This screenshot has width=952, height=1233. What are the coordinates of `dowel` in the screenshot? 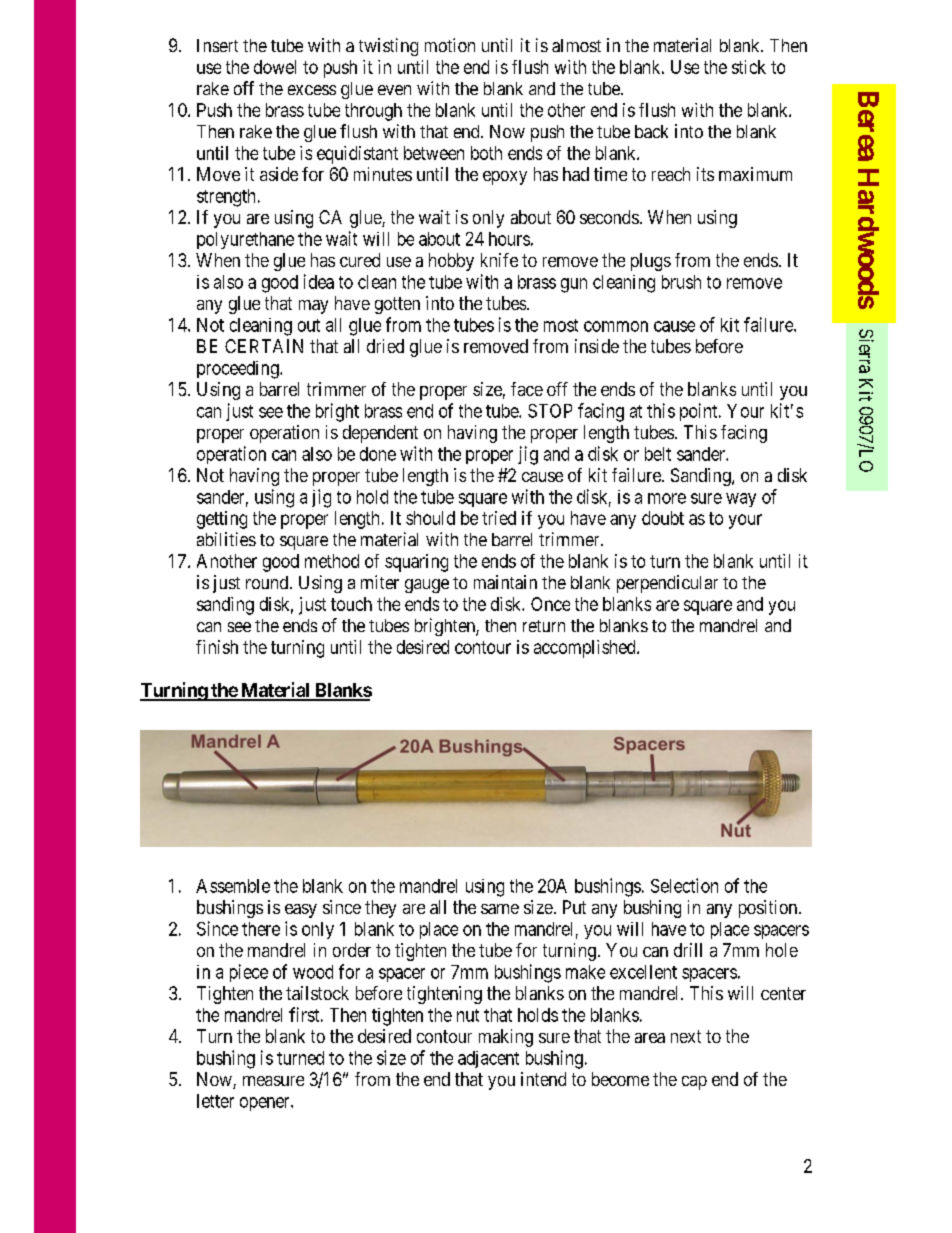 It's located at (275, 67).
